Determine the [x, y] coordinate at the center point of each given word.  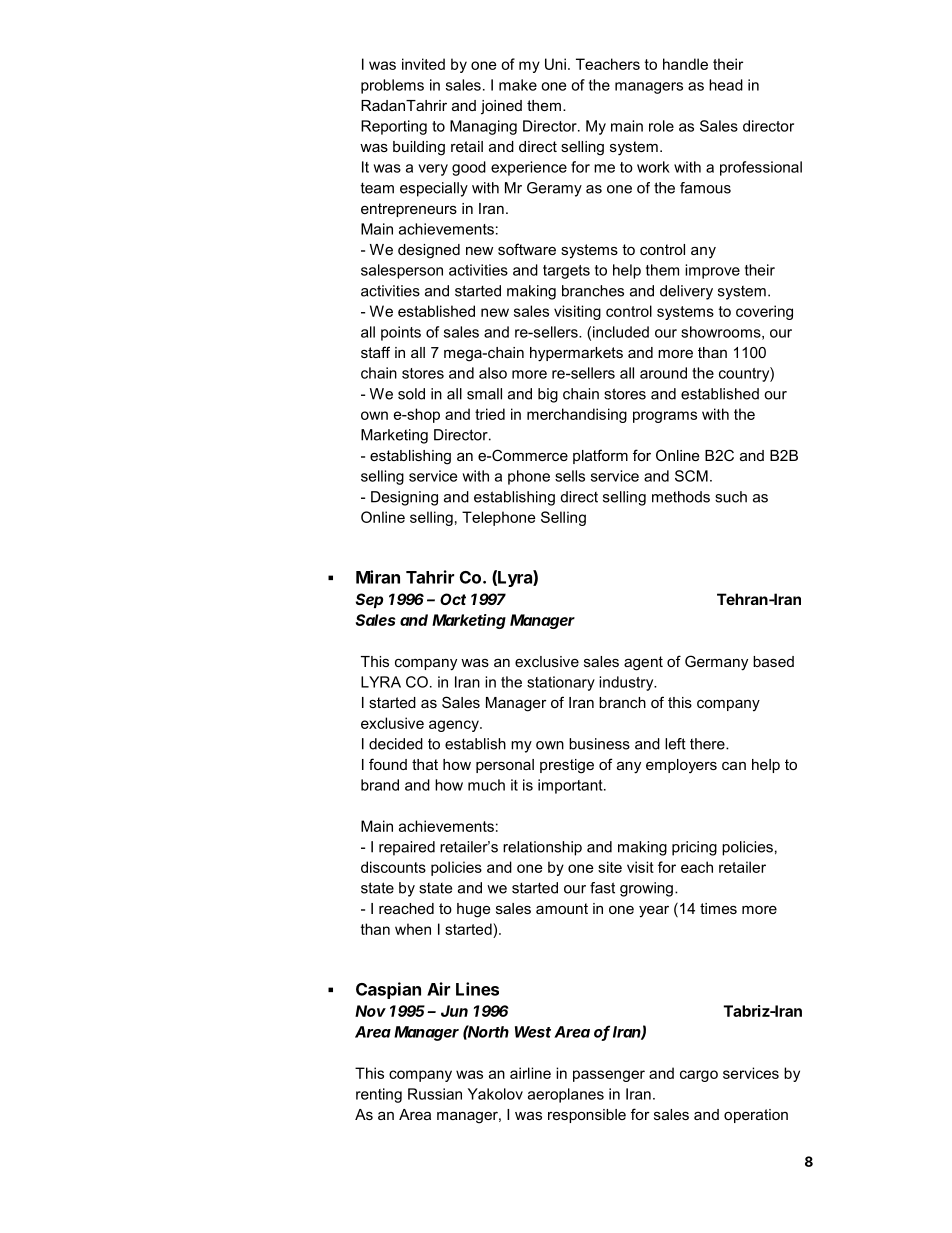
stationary [561, 683]
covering [764, 312]
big [548, 395]
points [401, 333]
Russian [435, 1094]
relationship [542, 848]
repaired [407, 848]
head [726, 85]
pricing [694, 848]
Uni [555, 64]
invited [423, 64]
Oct [453, 599]
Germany [716, 663]
